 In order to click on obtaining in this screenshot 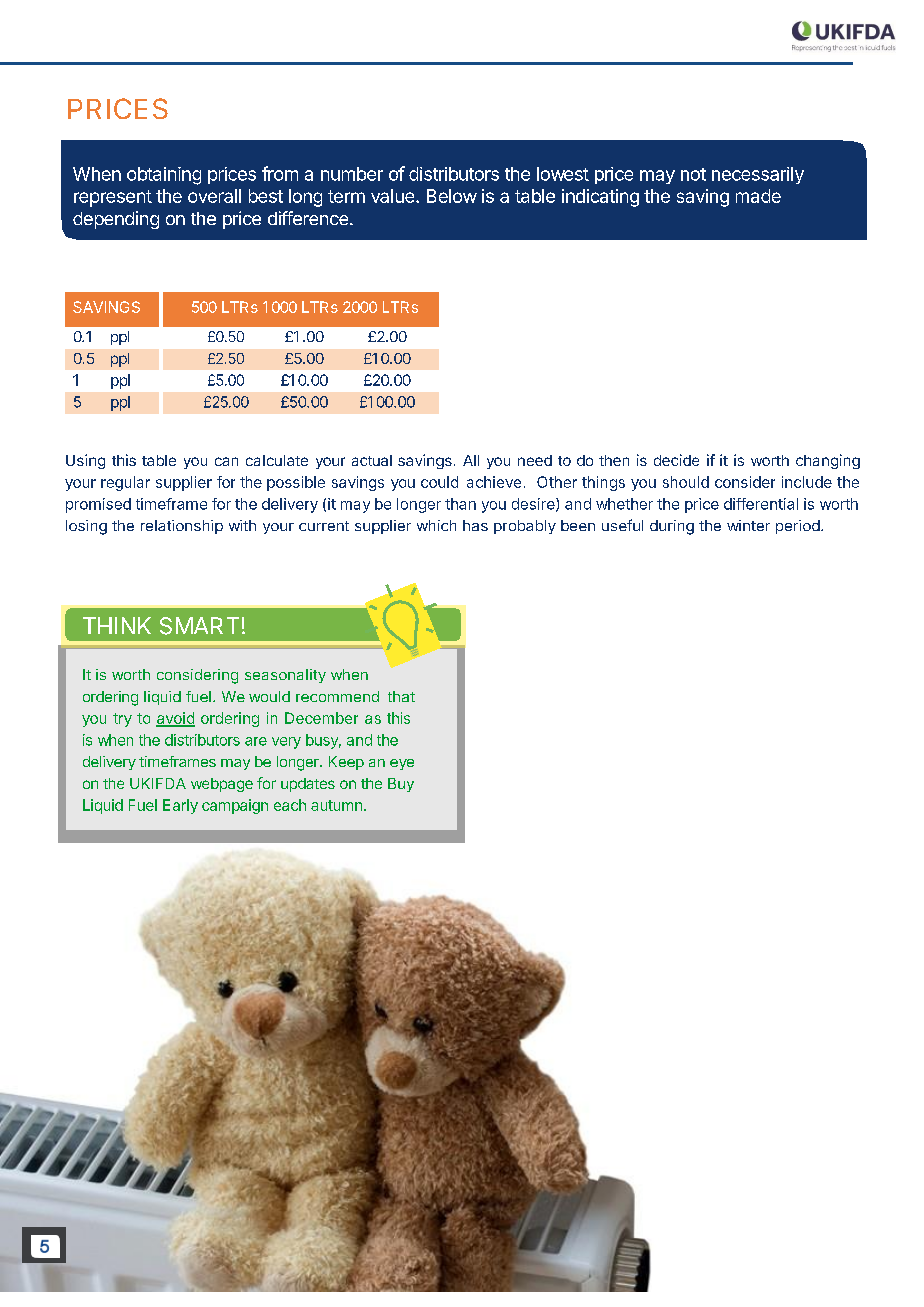, I will do `click(164, 176)`.
